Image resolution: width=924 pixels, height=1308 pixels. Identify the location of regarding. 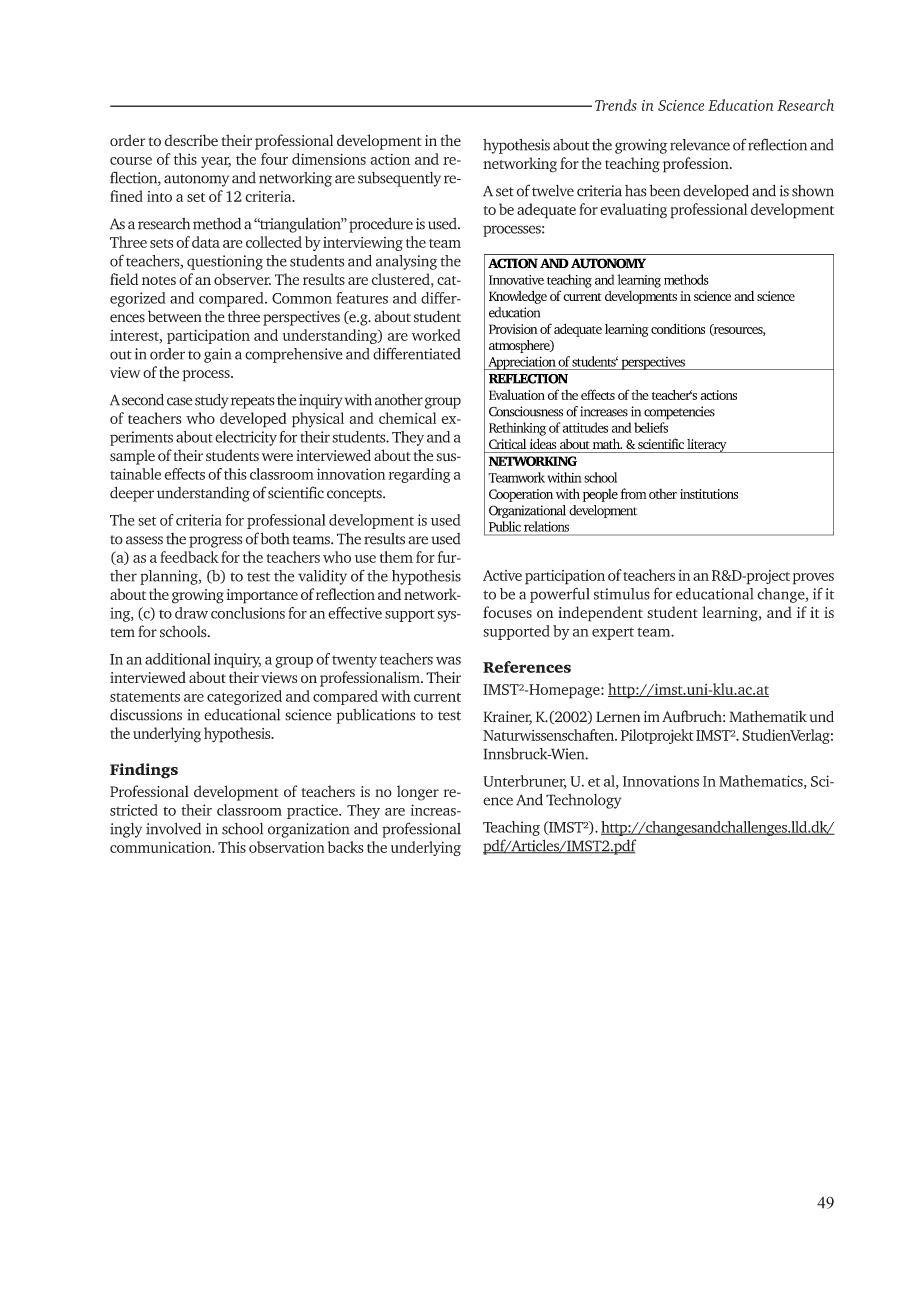
(420, 475).
